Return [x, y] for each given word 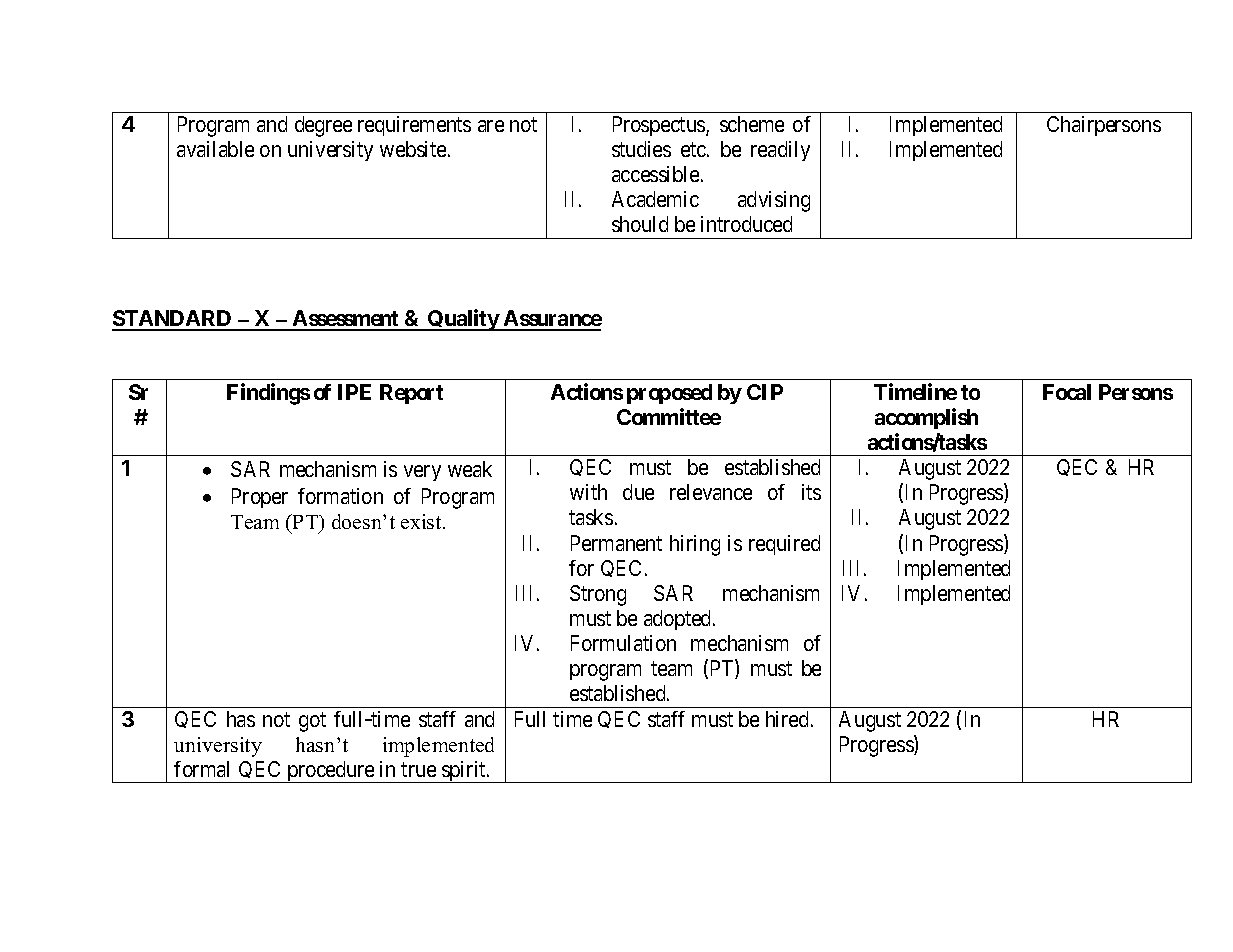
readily [780, 151]
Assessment [345, 320]
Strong [598, 595]
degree [323, 126]
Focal [1067, 392]
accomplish [926, 418]
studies [641, 149]
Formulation [623, 643]
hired [789, 719]
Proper [260, 498]
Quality [463, 320]
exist [422, 521]
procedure [330, 772]
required [784, 545]
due [638, 492]
